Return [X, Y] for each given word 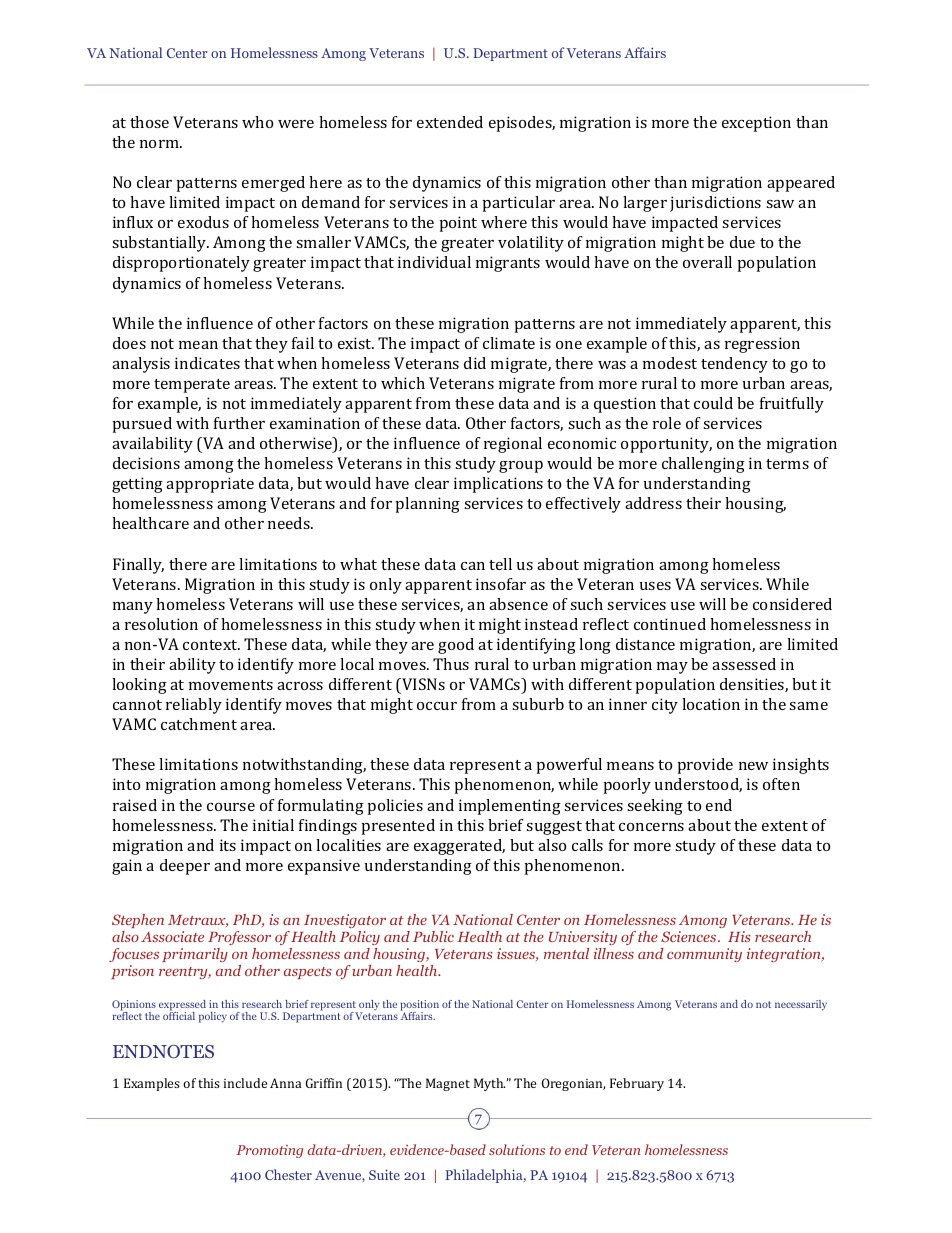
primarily [195, 955]
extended [450, 122]
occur [437, 706]
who [257, 122]
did [475, 363]
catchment [199, 724]
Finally [138, 566]
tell [500, 564]
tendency [734, 365]
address [653, 503]
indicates [207, 363]
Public [433, 936]
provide [705, 766]
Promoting [269, 1151]
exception [756, 124]
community [704, 955]
